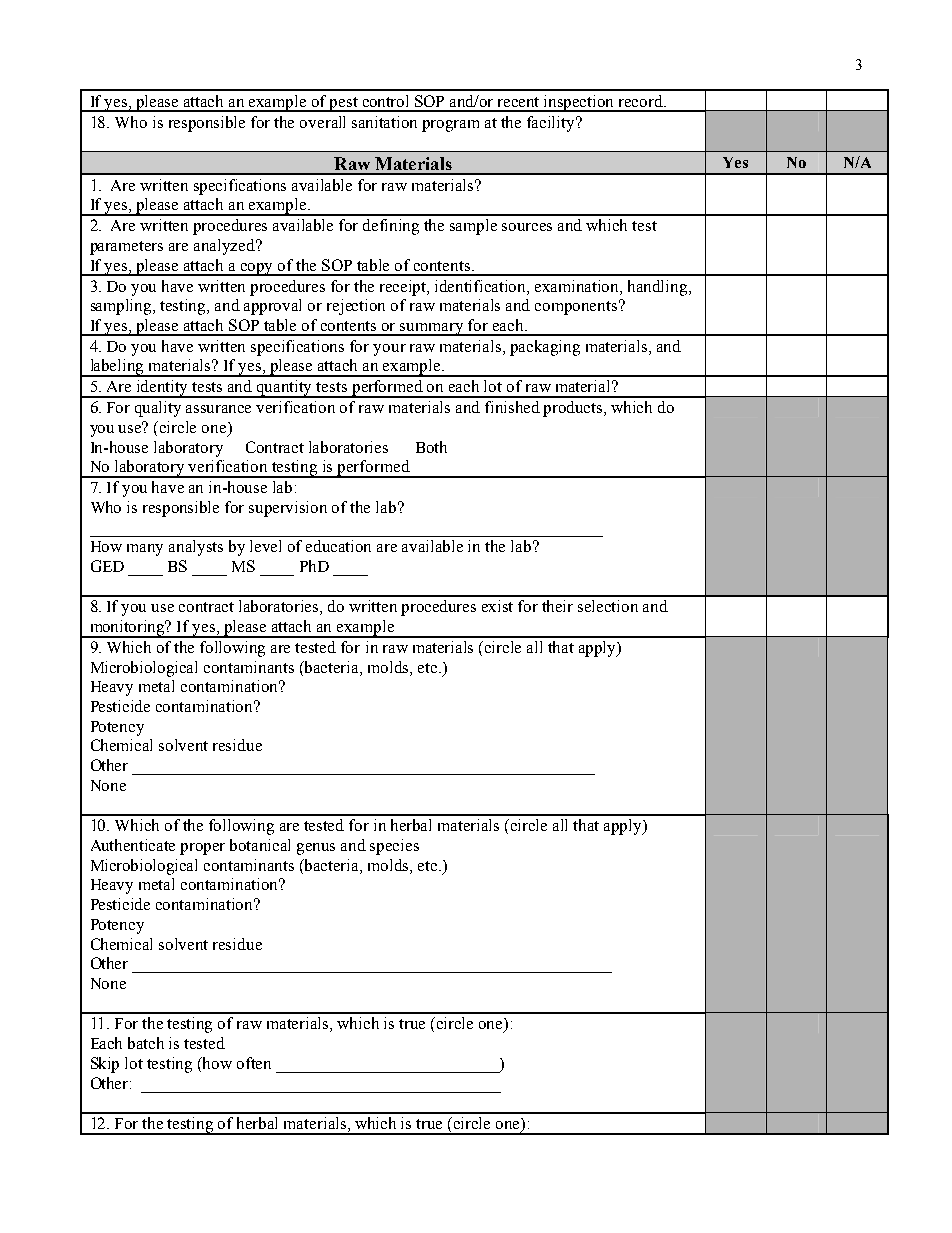 This screenshot has height=1233, width=952. I want to click on parameters, so click(126, 248).
